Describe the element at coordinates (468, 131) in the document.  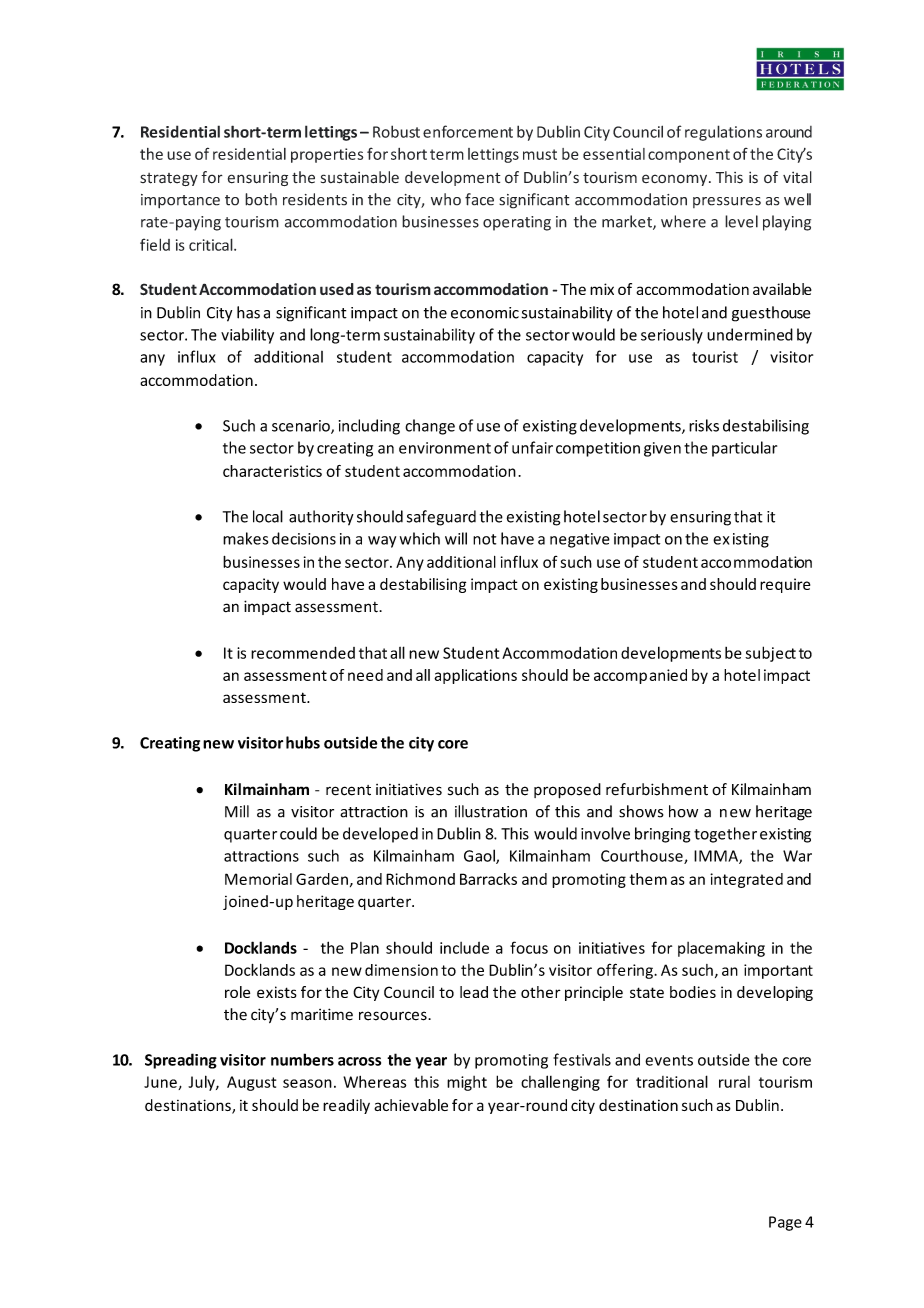
I see `enforcement` at that location.
